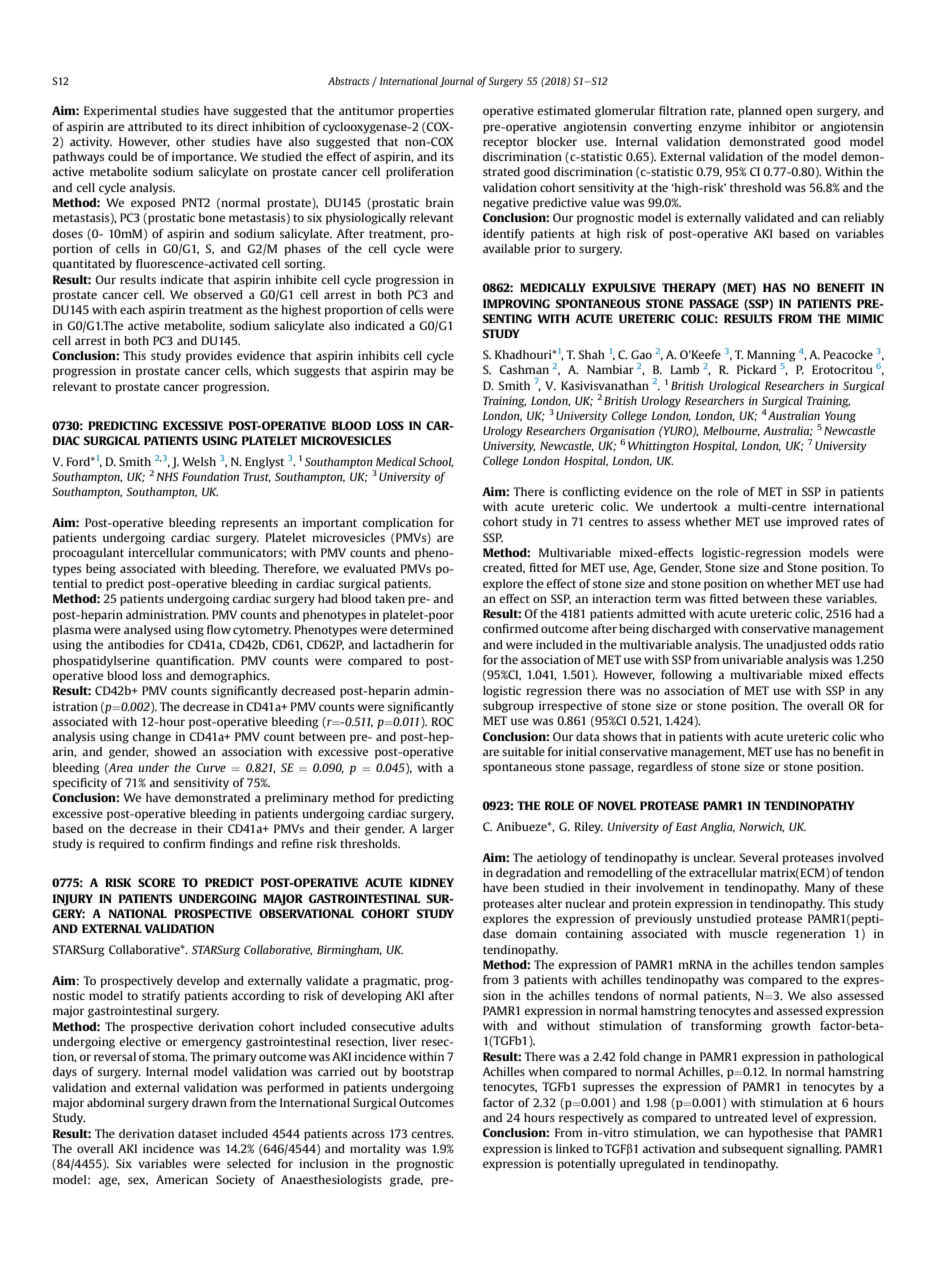  Describe the element at coordinates (391, 982) in the page. I see `pragmatic` at that location.
